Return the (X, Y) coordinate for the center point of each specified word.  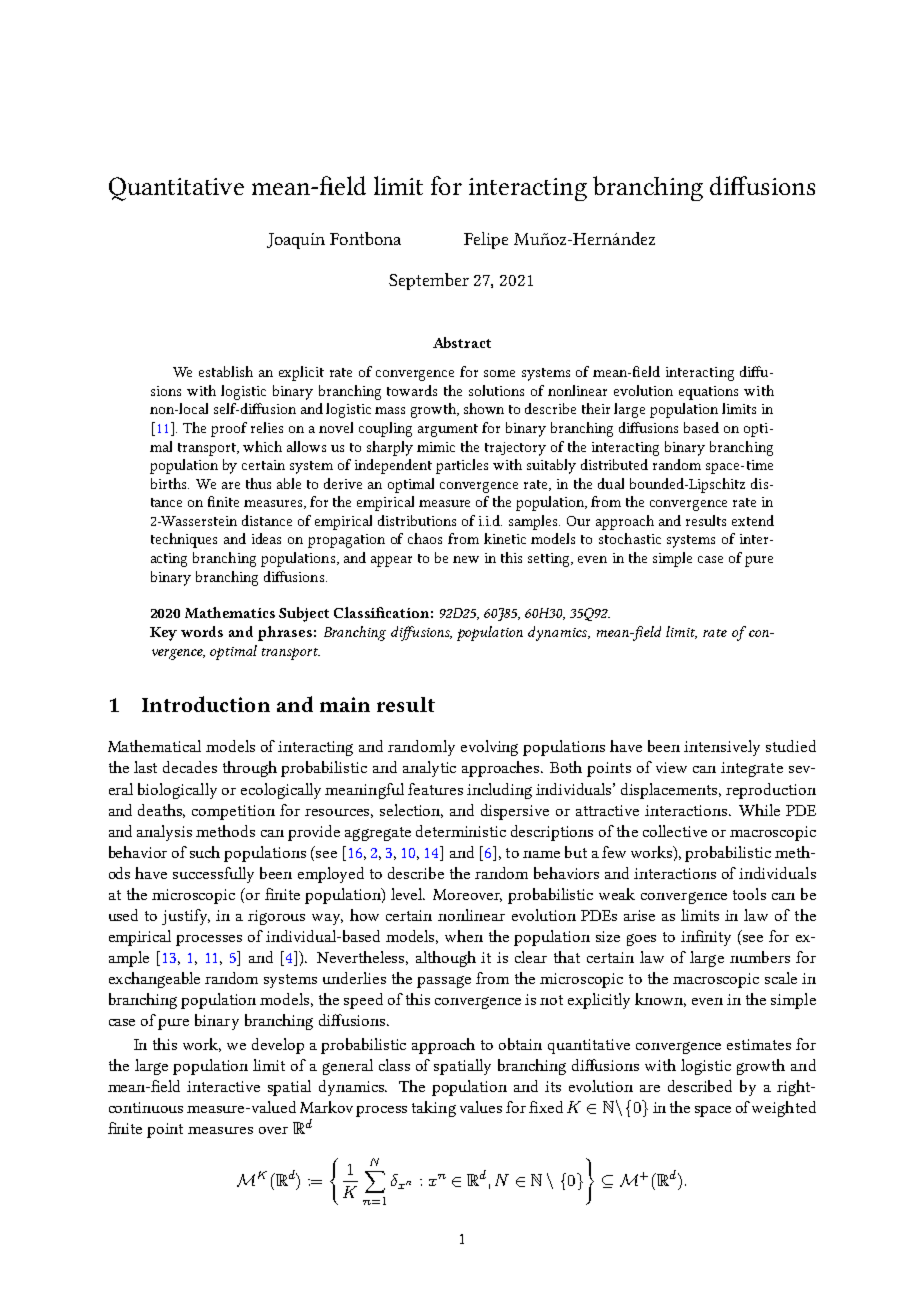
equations (708, 393)
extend (753, 520)
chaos (425, 538)
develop (278, 1046)
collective (675, 831)
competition (233, 812)
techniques (184, 540)
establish (226, 371)
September (429, 281)
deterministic (461, 831)
